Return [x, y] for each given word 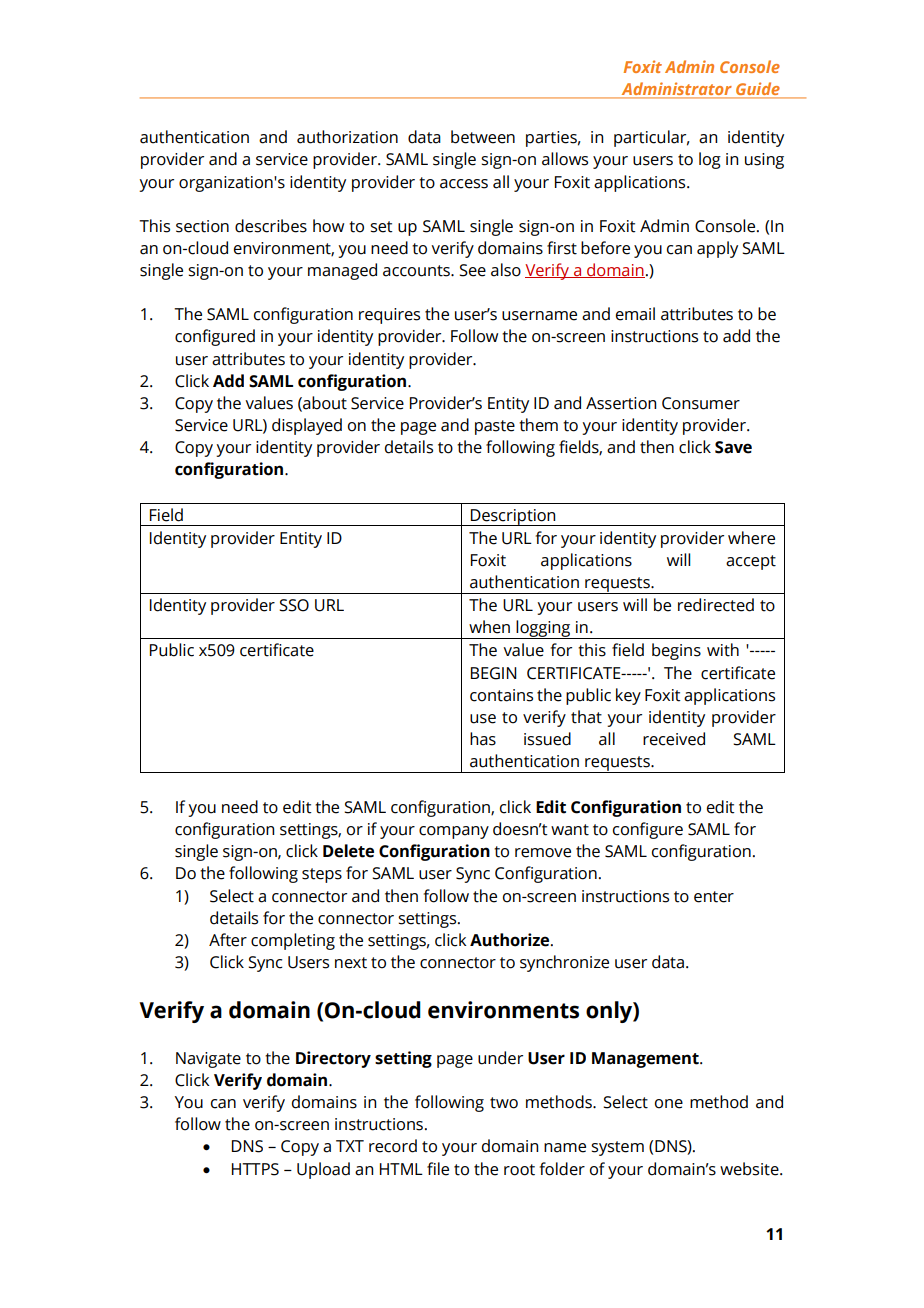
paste [495, 427]
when [489, 627]
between [483, 137]
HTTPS [255, 1169]
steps [322, 875]
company [454, 832]
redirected [716, 605]
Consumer [701, 403]
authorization [347, 137]
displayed [307, 426]
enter [714, 897]
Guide [758, 90]
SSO [294, 605]
